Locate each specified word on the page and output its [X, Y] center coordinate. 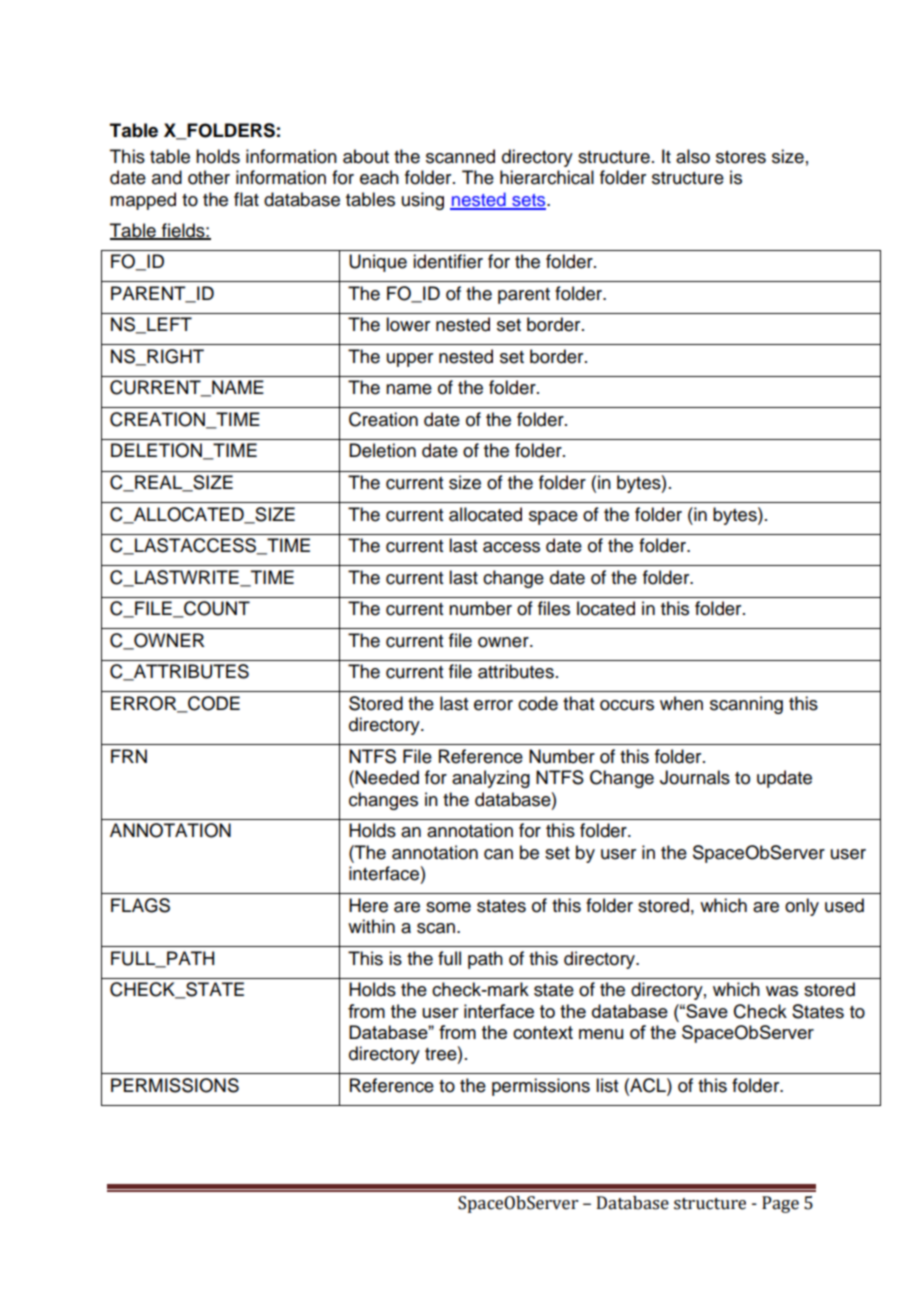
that [578, 703]
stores [741, 157]
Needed [387, 777]
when [681, 703]
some [448, 907]
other [209, 177]
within [371, 926]
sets [529, 201]
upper [410, 360]
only [802, 907]
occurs [627, 705]
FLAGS [140, 905]
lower [408, 324]
